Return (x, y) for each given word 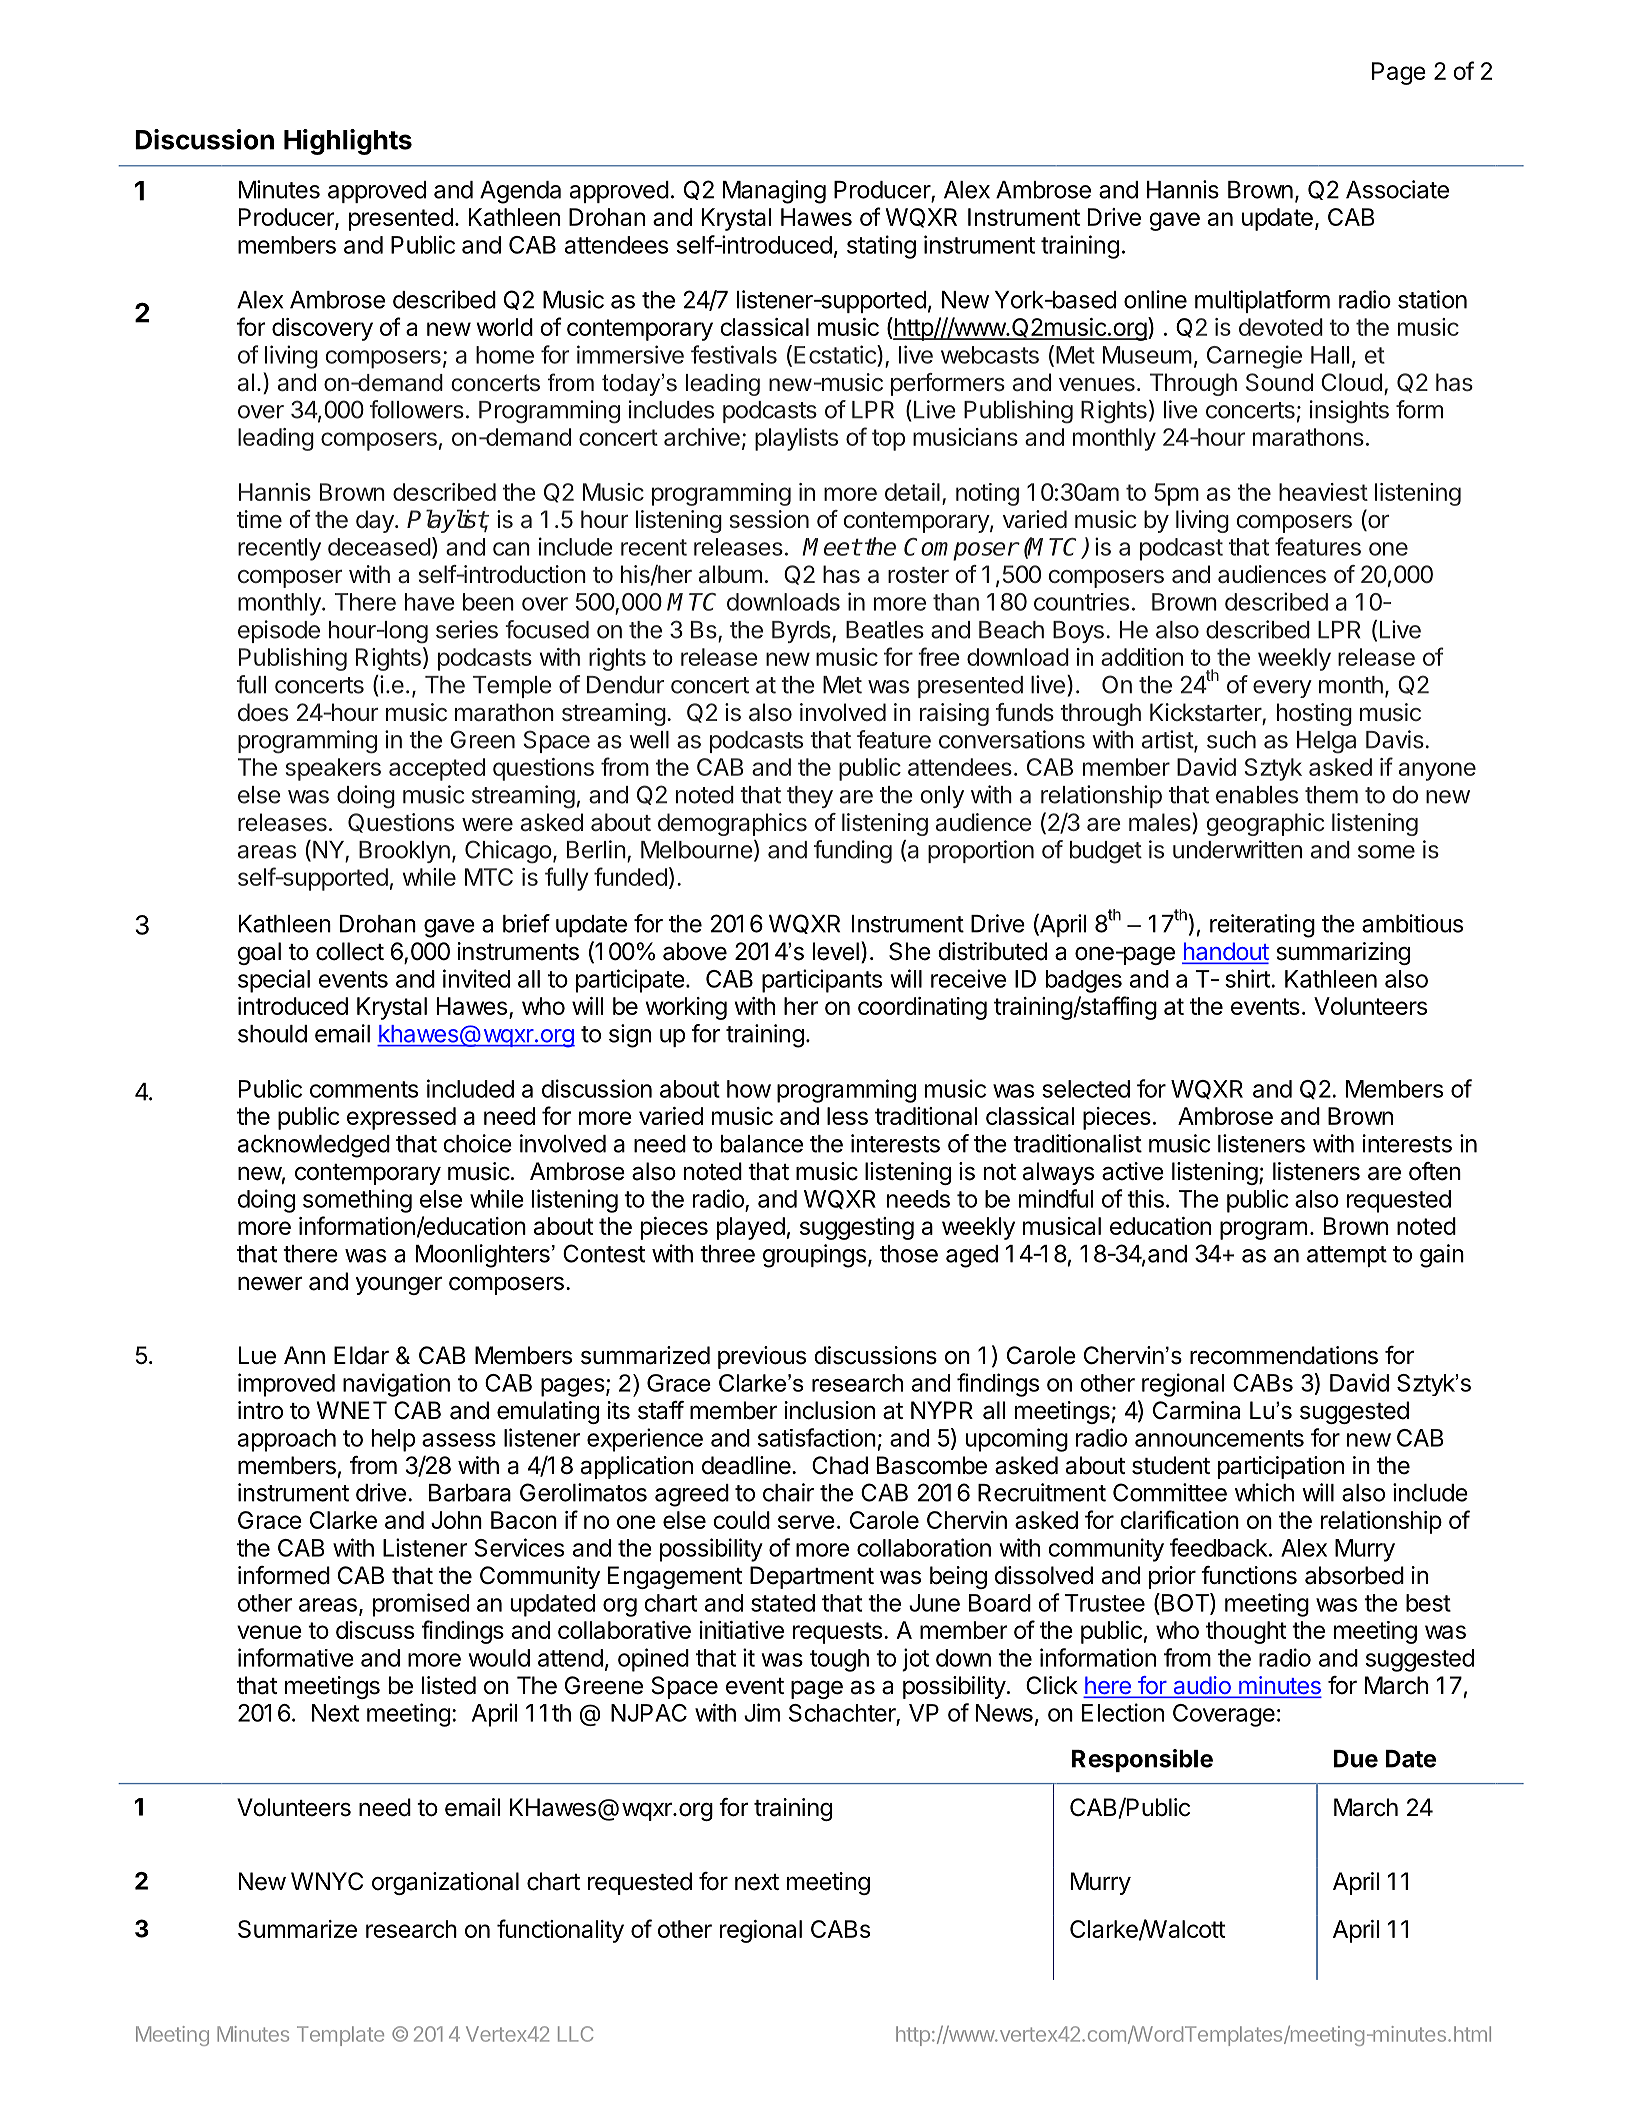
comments (364, 1089)
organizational (445, 1883)
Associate (1397, 189)
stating (881, 247)
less (847, 1116)
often (1435, 1171)
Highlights (348, 142)
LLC (575, 2034)
